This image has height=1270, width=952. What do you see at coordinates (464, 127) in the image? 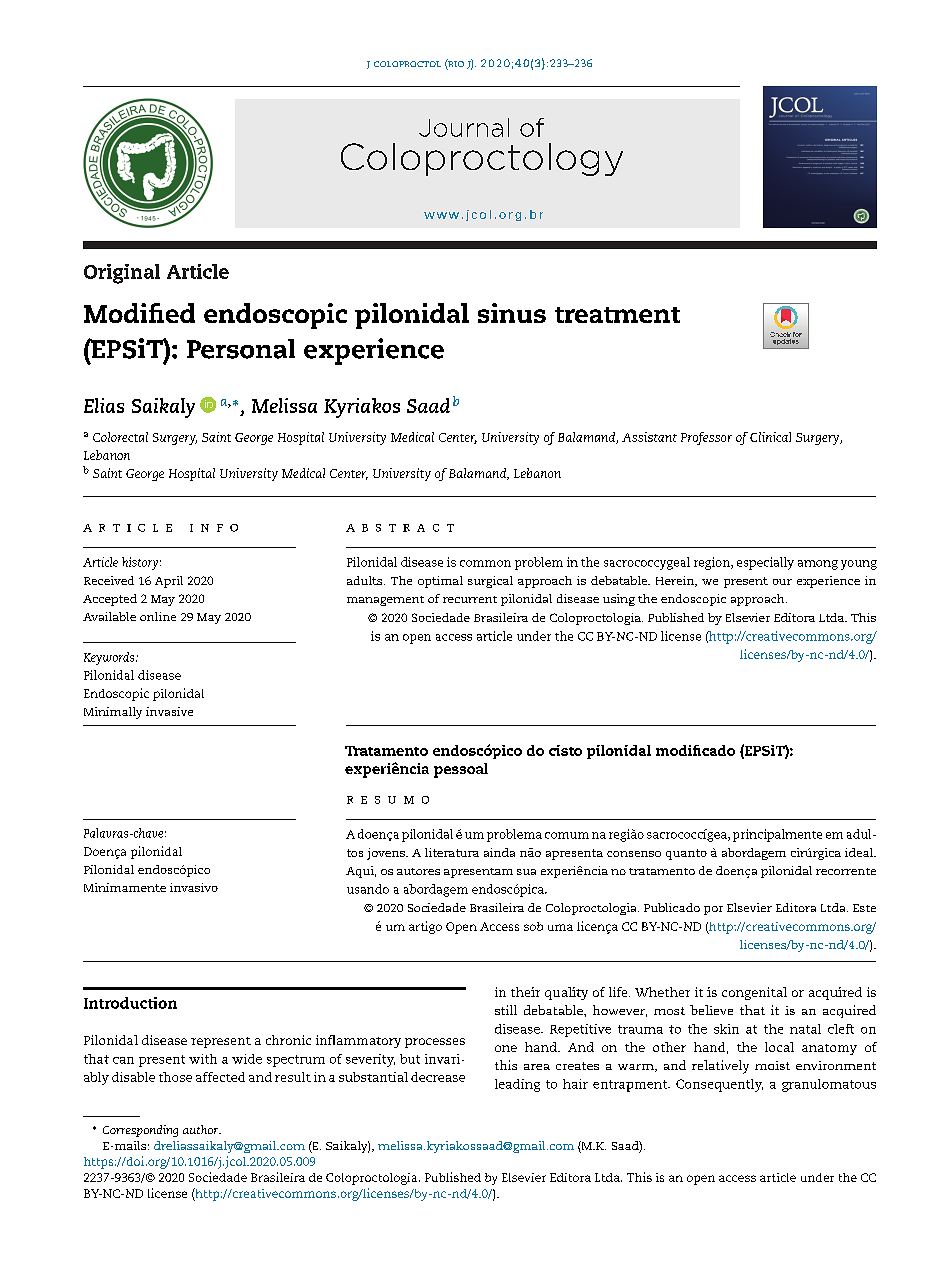
I see `Journal` at bounding box center [464, 127].
